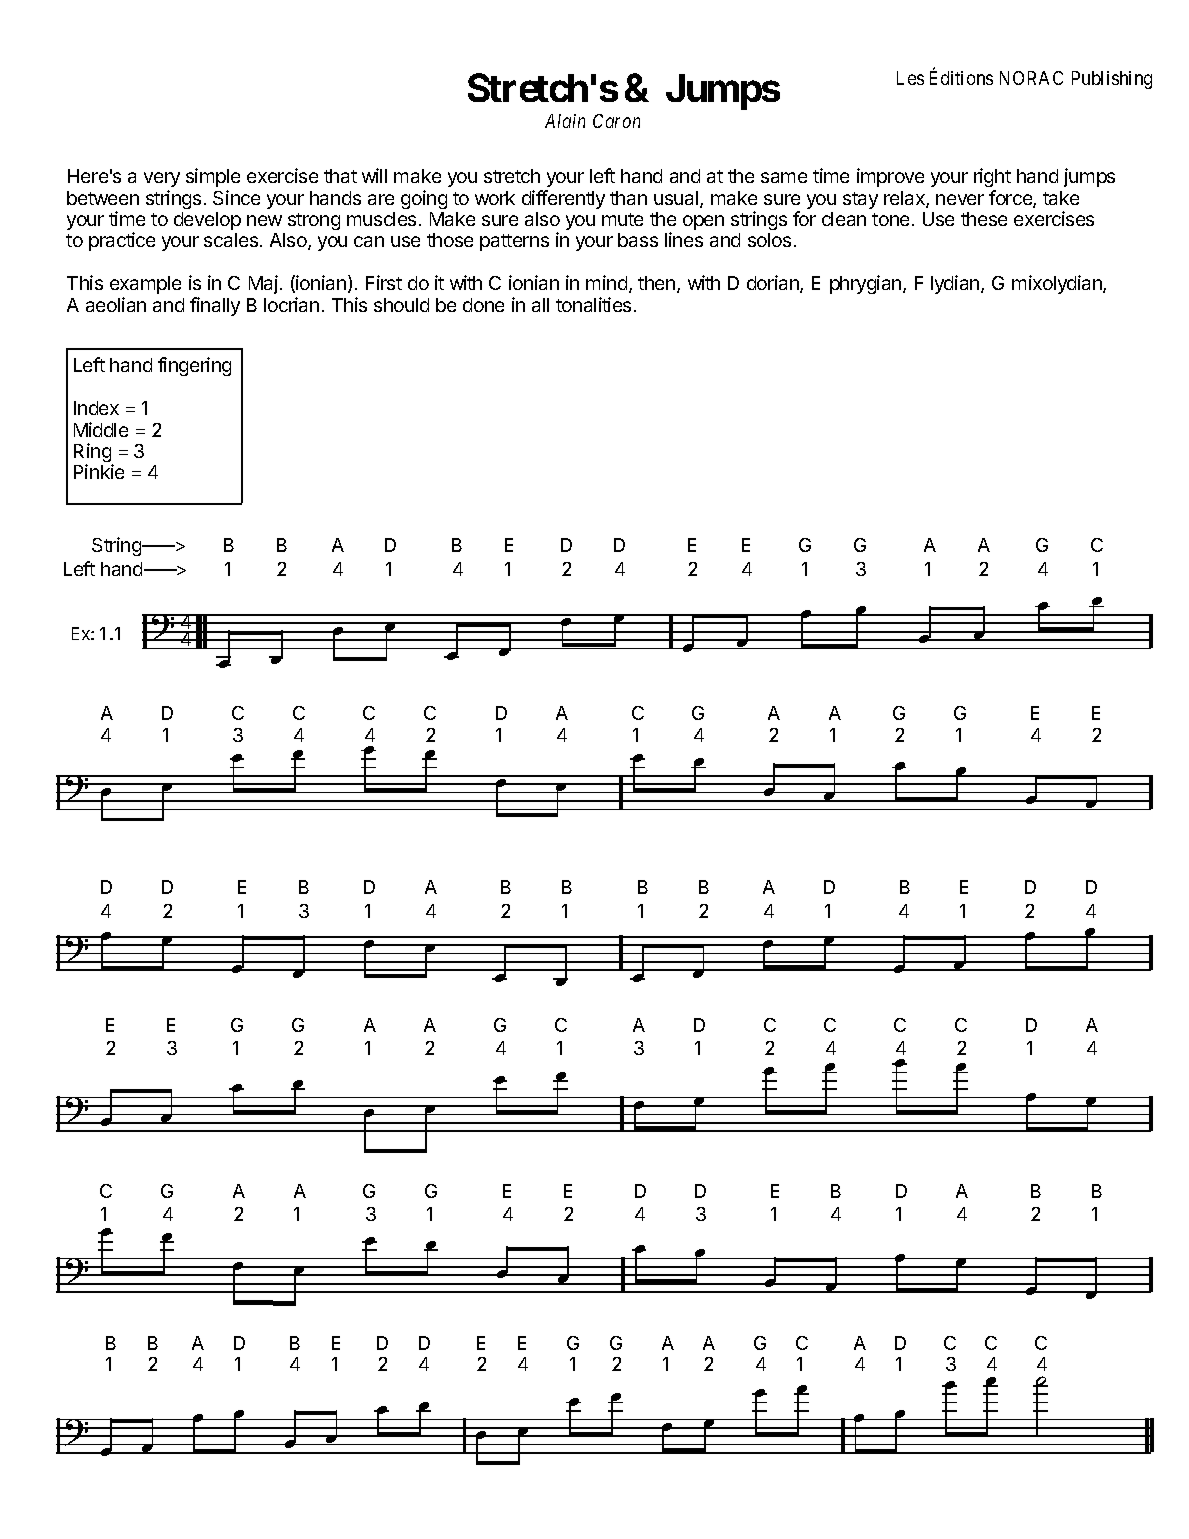  I want to click on Alain, so click(565, 121).
